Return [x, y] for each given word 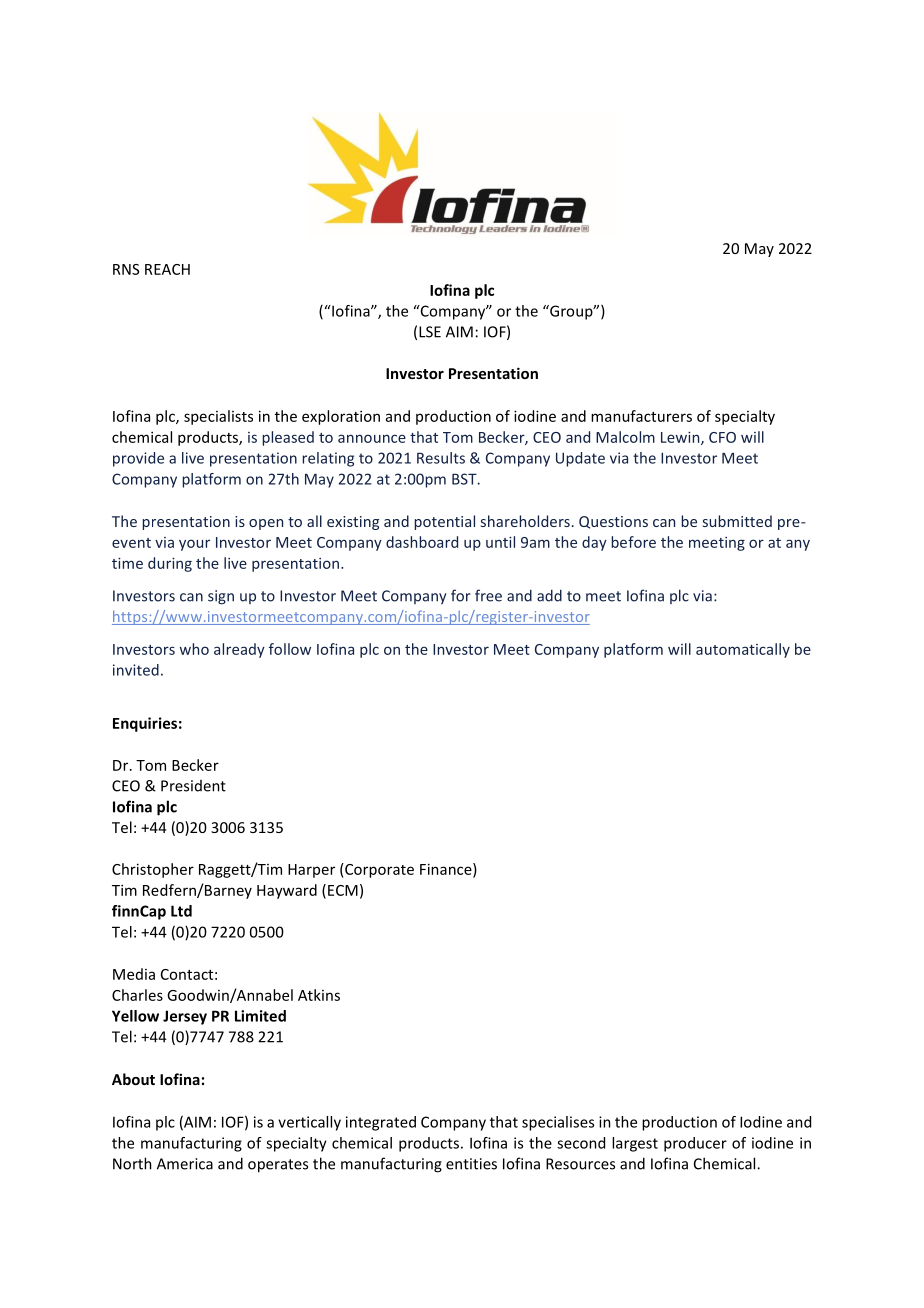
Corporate [378, 870]
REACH [167, 269]
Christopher [153, 870]
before [633, 542]
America [185, 1164]
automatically [743, 650]
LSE [430, 332]
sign [221, 597]
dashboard [422, 542]
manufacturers [641, 416]
